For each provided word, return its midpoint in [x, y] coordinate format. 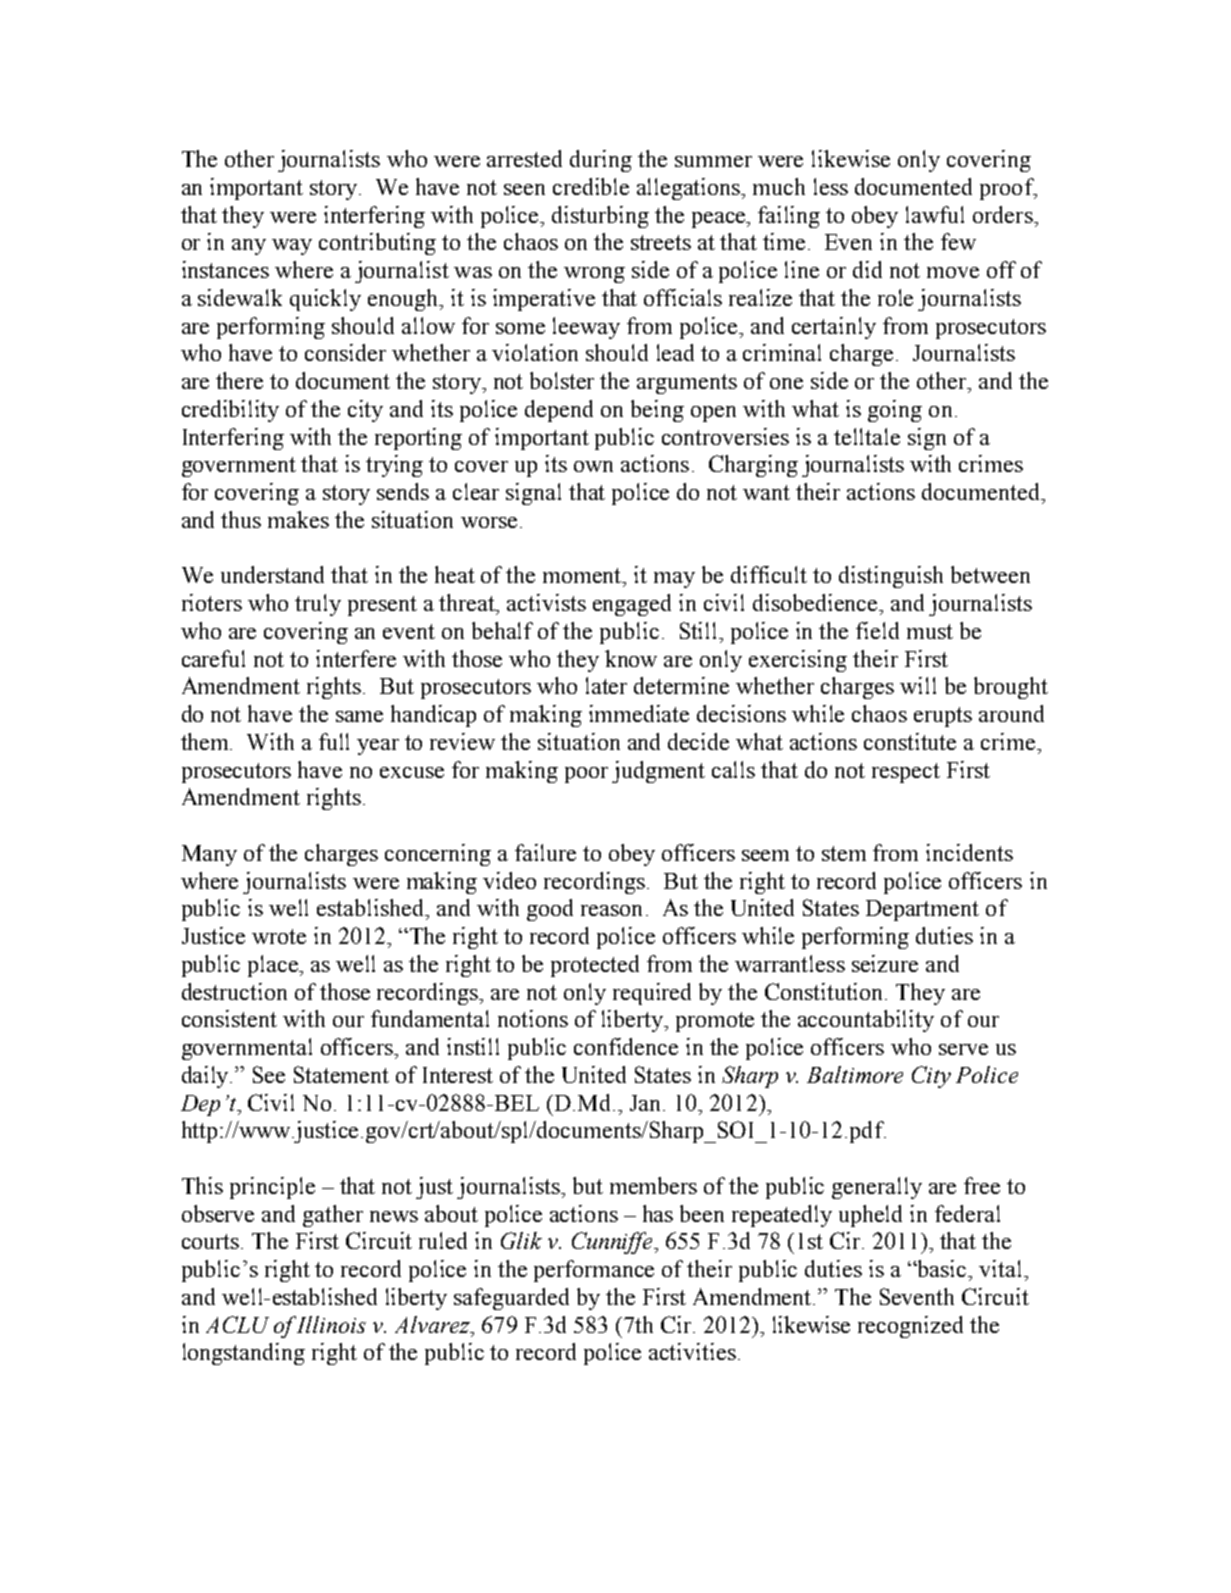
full [334, 741]
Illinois [331, 1324]
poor [586, 775]
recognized [910, 1327]
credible [591, 186]
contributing [377, 244]
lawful [935, 214]
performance [594, 1271]
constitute [910, 741]
